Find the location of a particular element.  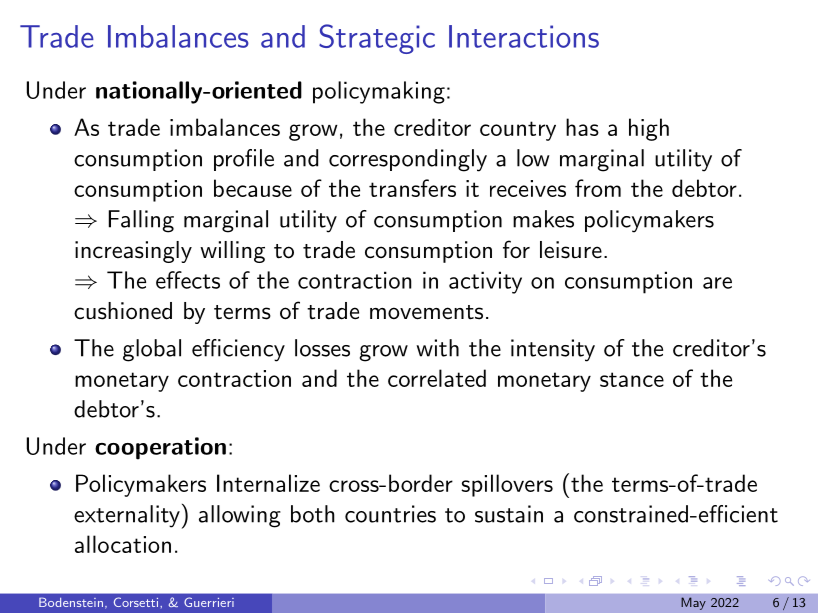

policymaking is located at coordinates (379, 92).
